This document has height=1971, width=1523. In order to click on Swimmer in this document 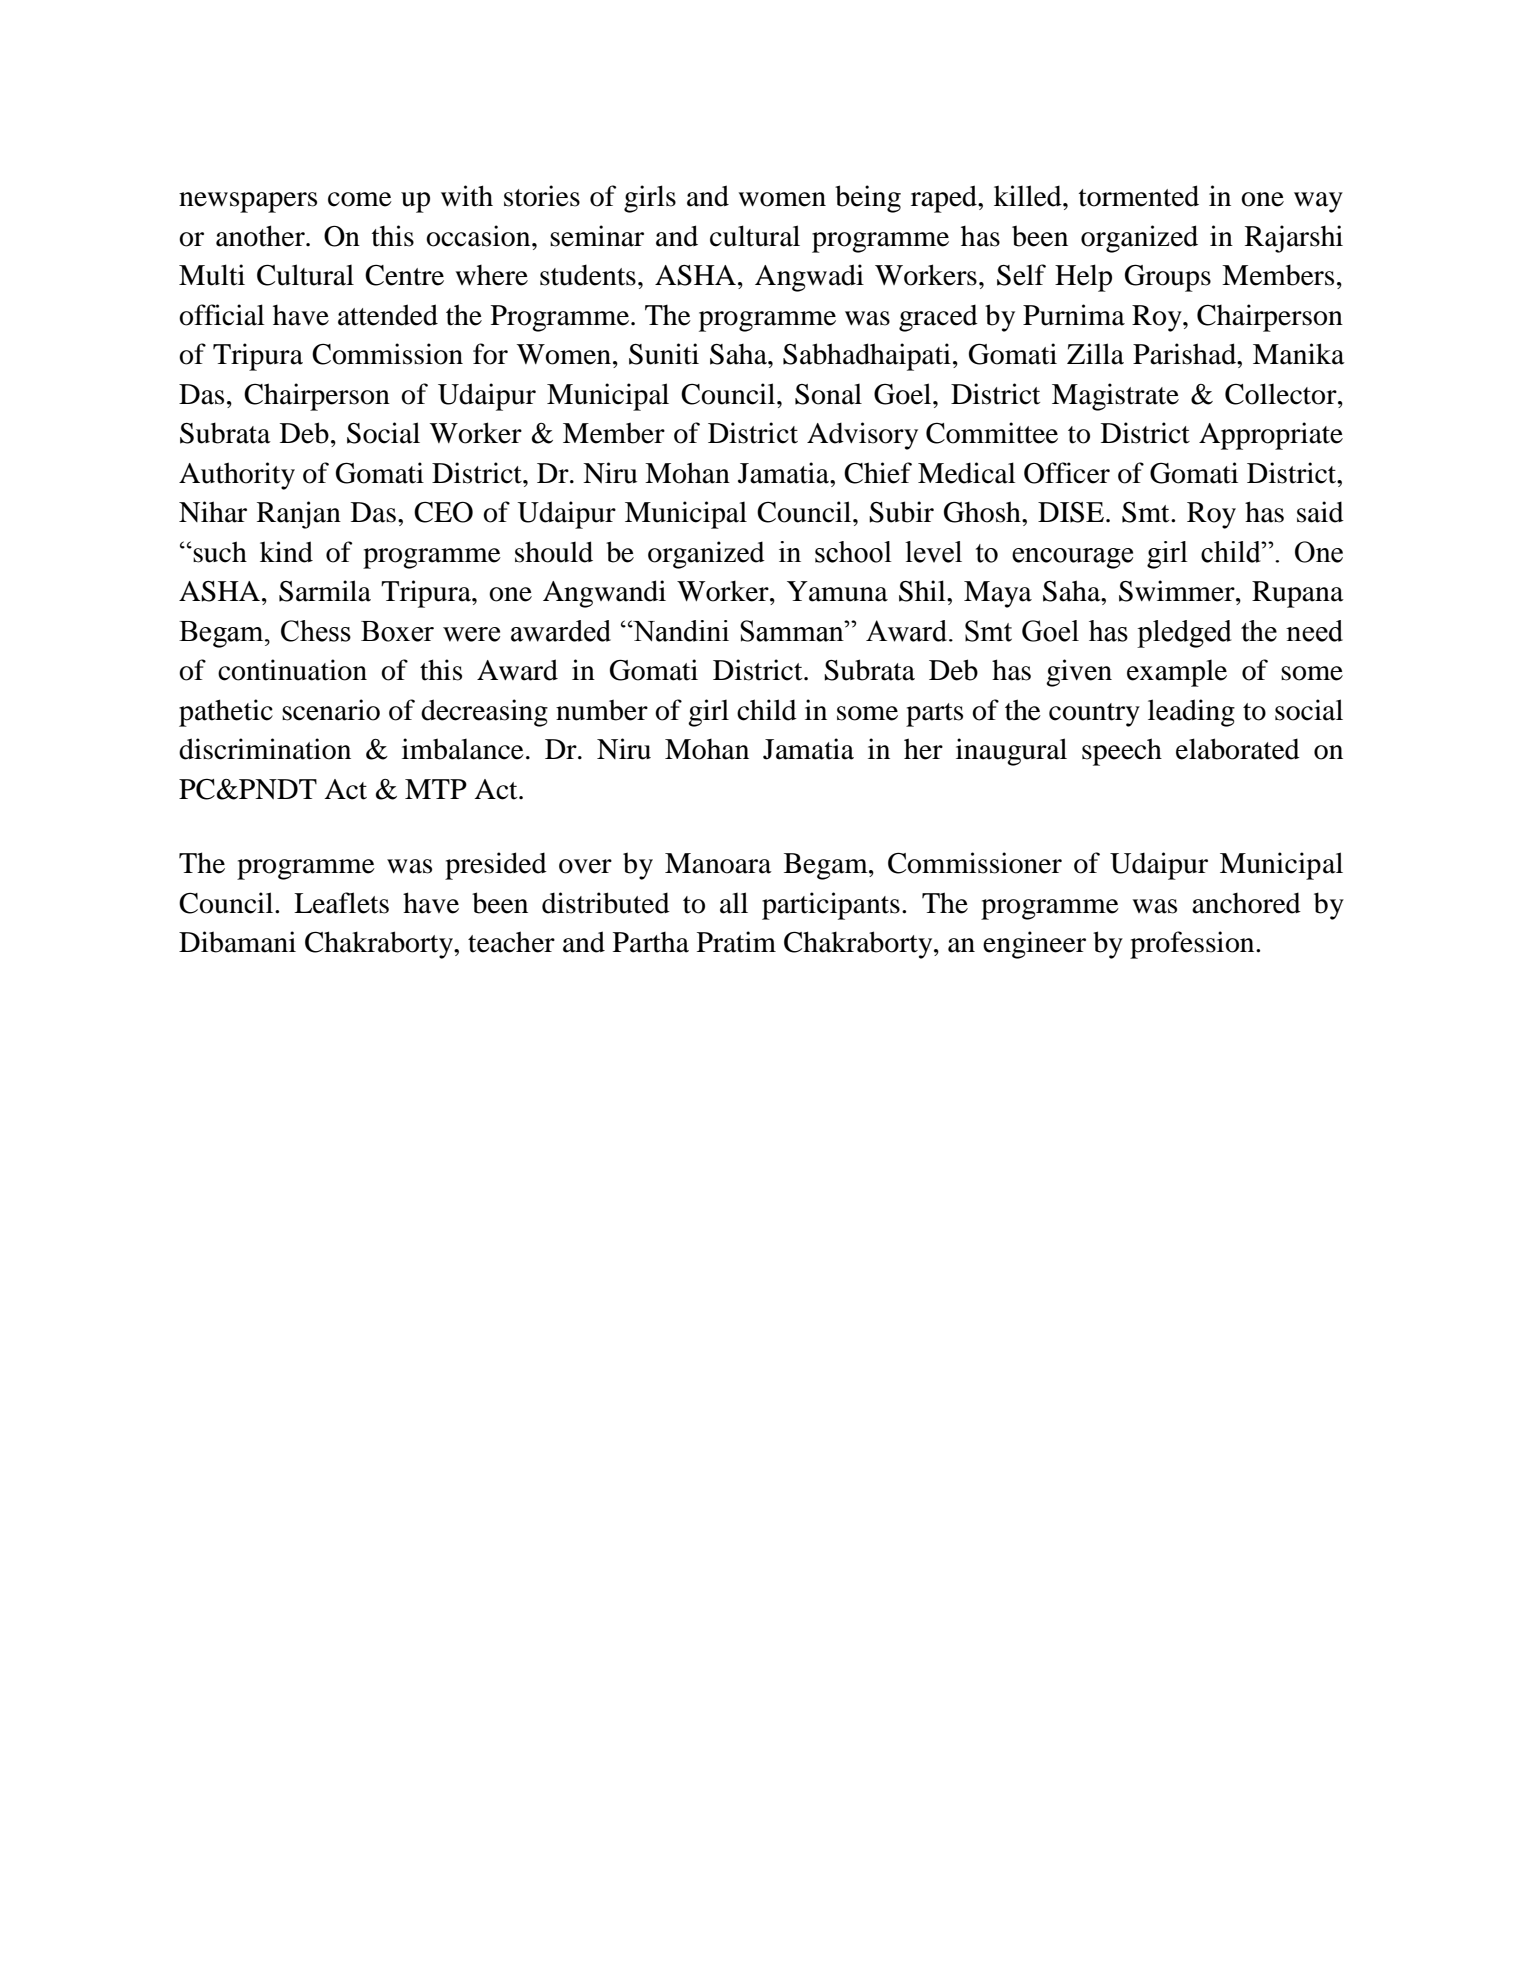, I will do `click(1178, 591)`.
